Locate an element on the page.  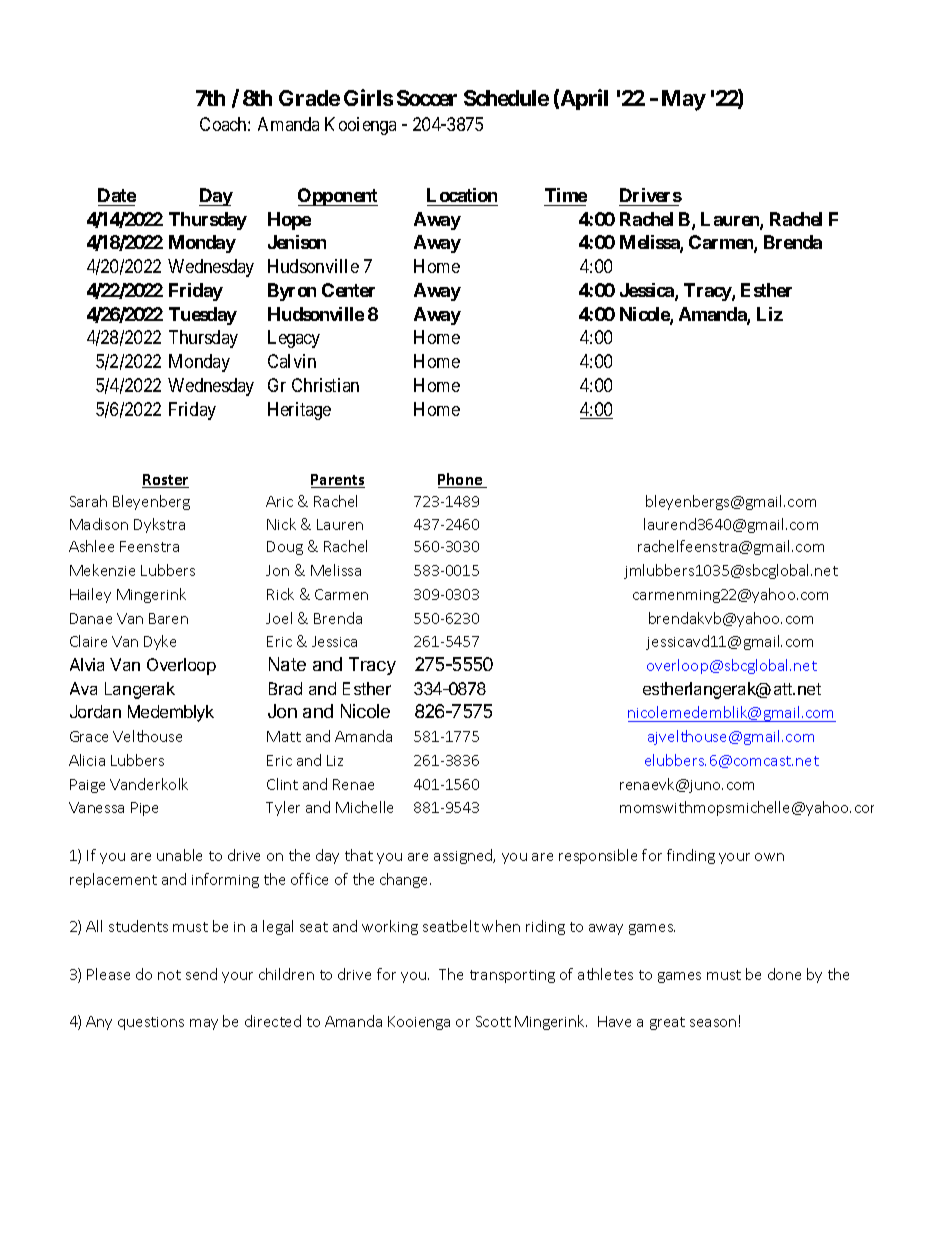
Time is located at coordinates (566, 195).
